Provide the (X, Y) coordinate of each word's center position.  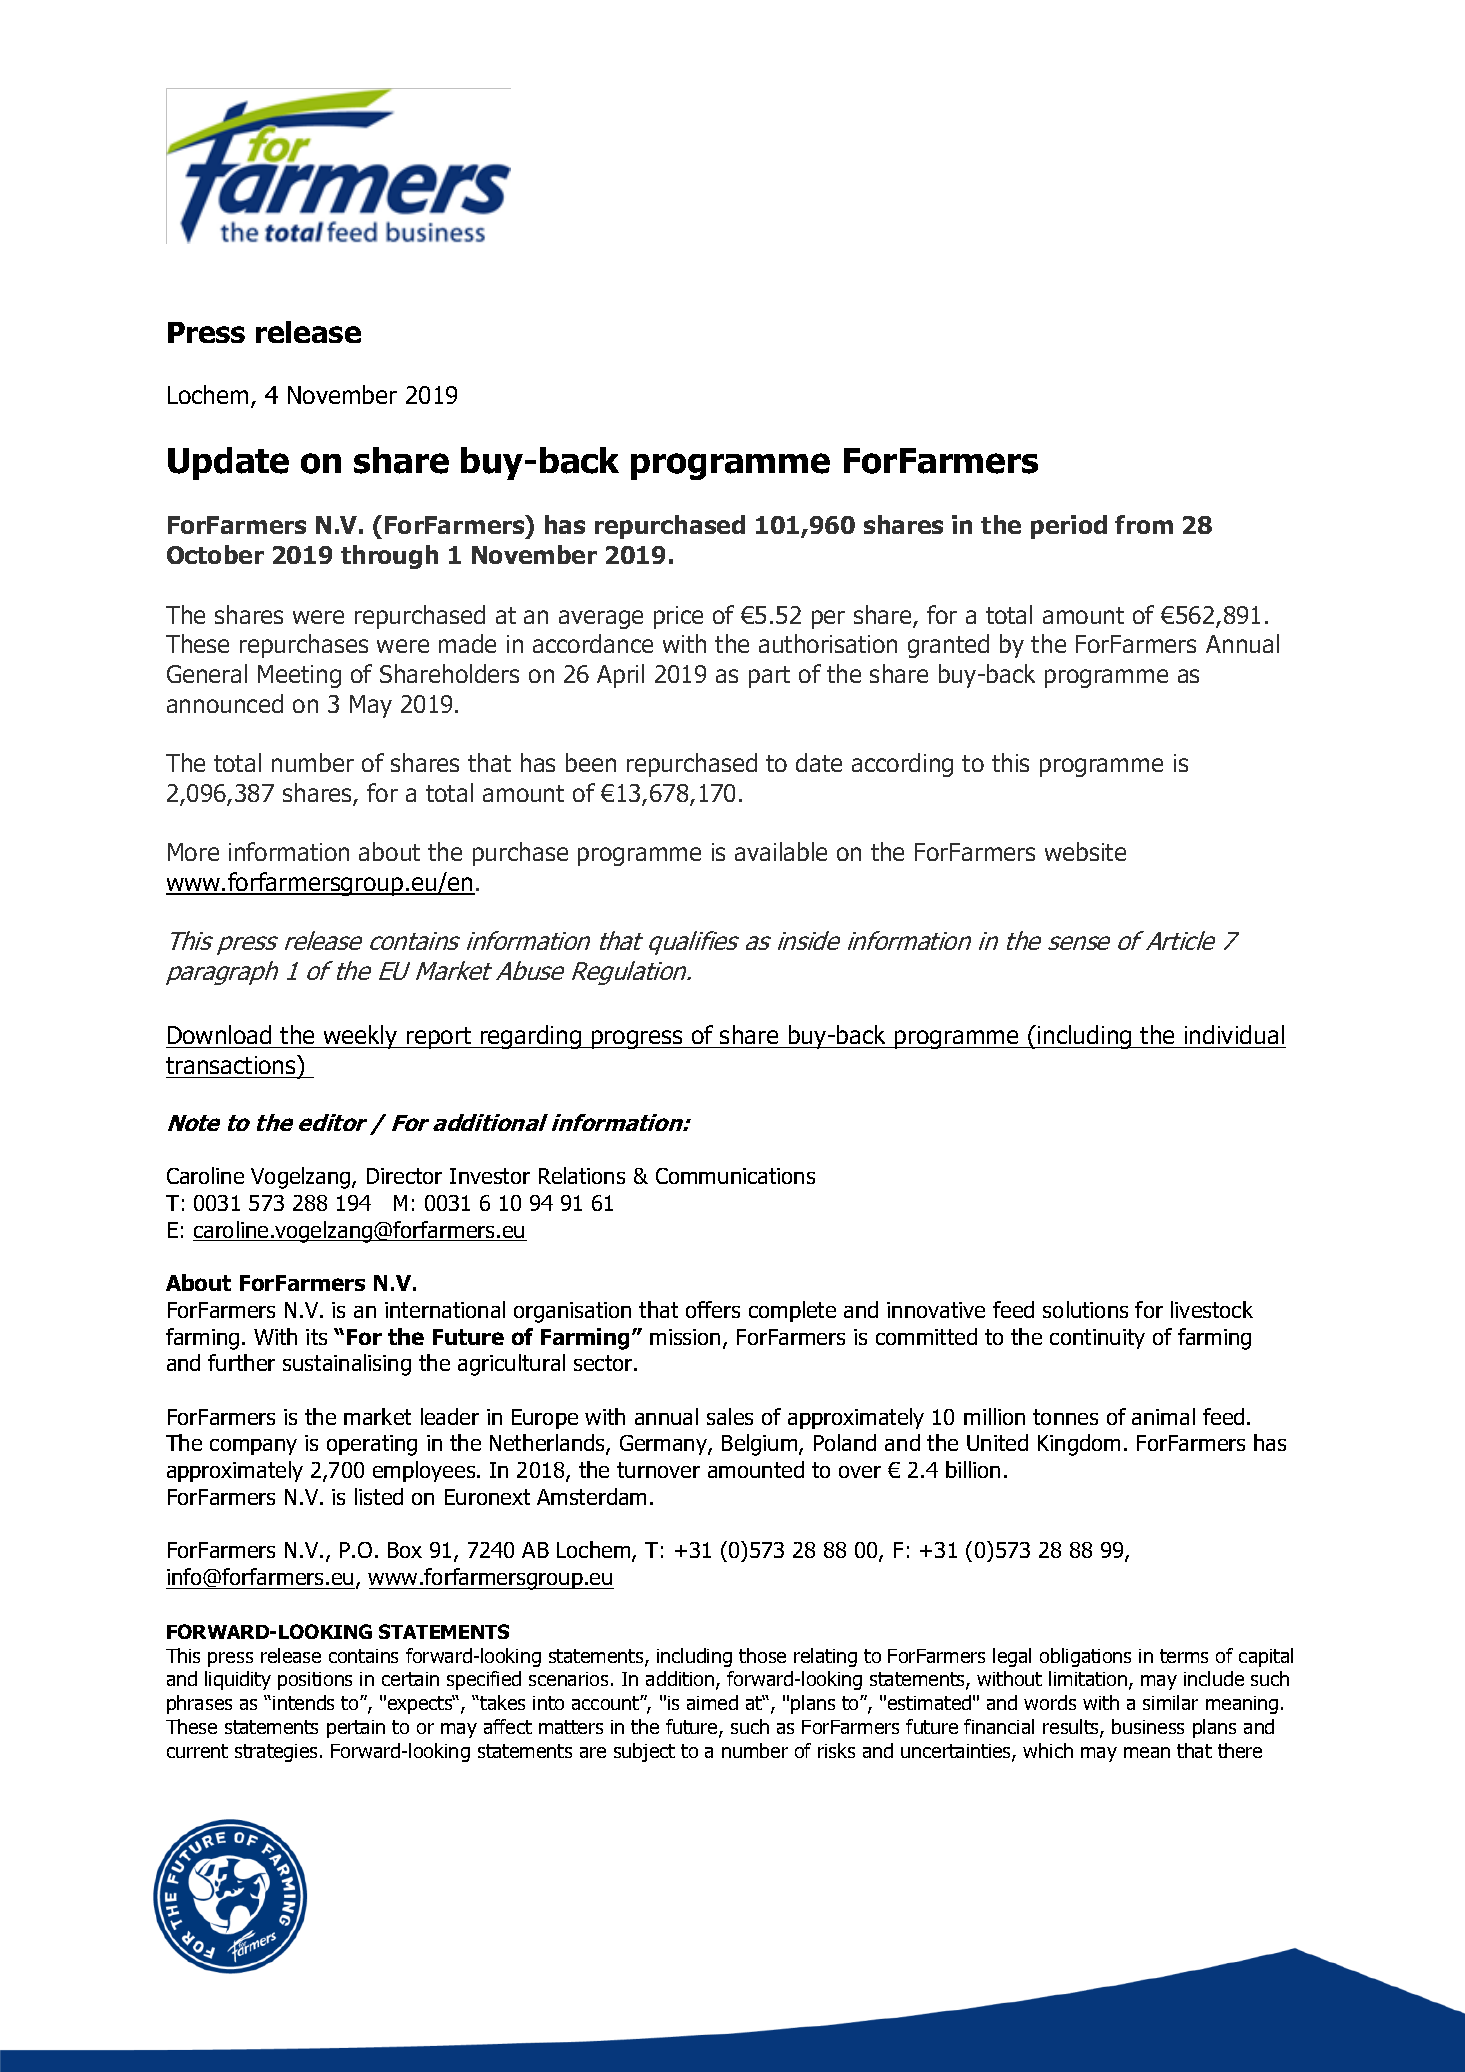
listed (379, 1496)
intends (303, 1702)
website (1085, 851)
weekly (360, 1037)
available (781, 851)
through (389, 557)
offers (713, 1309)
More (193, 852)
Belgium (761, 1445)
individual (1234, 1034)
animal (1163, 1416)
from (1144, 524)
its (316, 1337)
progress (637, 1039)
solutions (1085, 1309)
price (678, 617)
